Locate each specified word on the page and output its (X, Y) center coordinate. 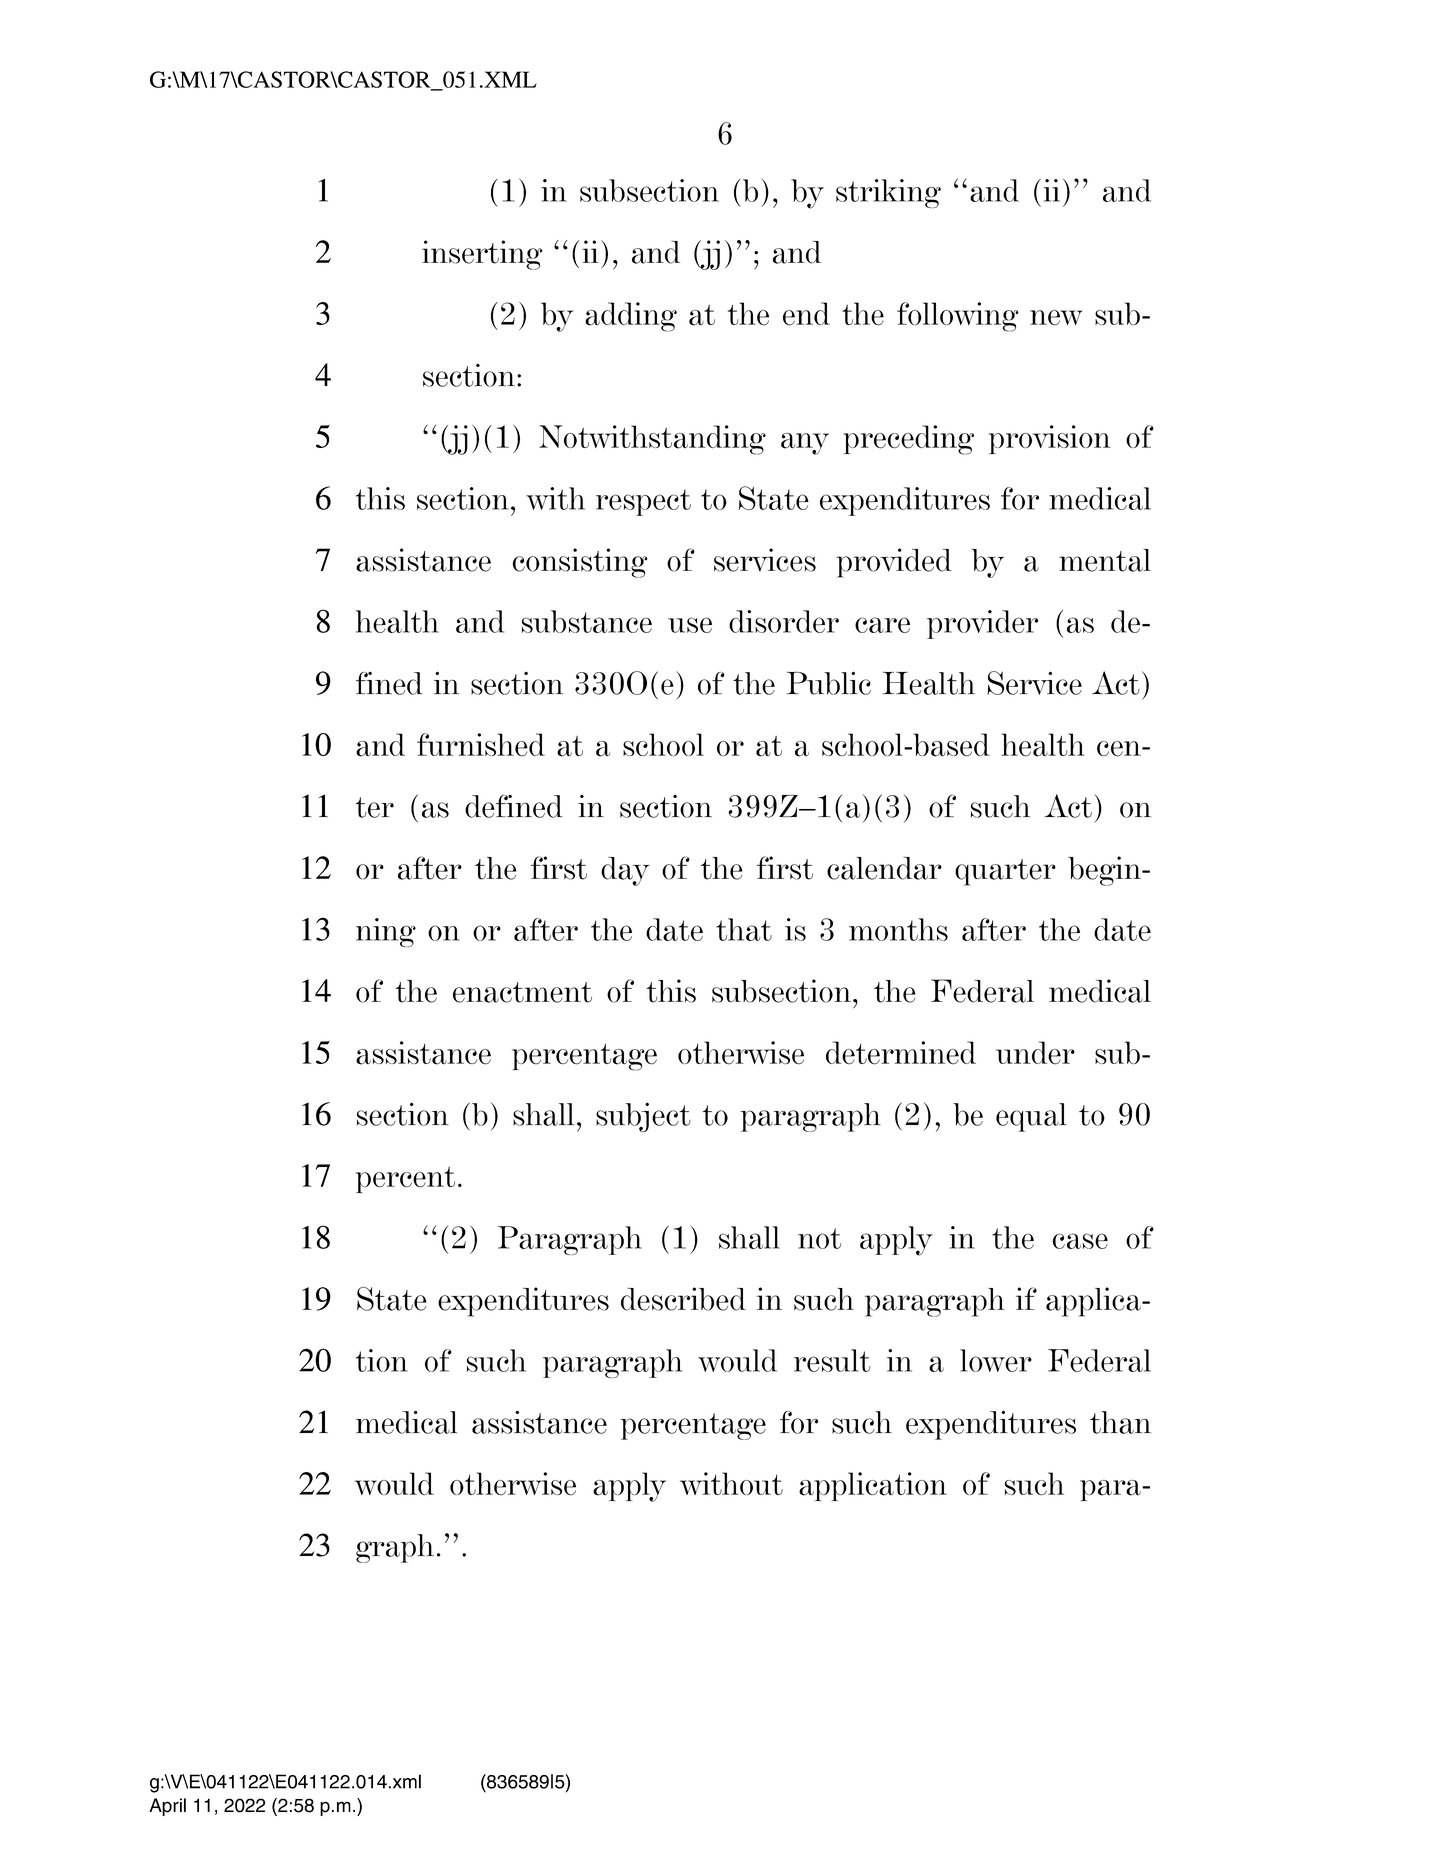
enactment (522, 992)
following (958, 317)
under (1035, 1053)
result (832, 1360)
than (1120, 1422)
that (744, 929)
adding (631, 317)
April (167, 1807)
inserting (482, 255)
